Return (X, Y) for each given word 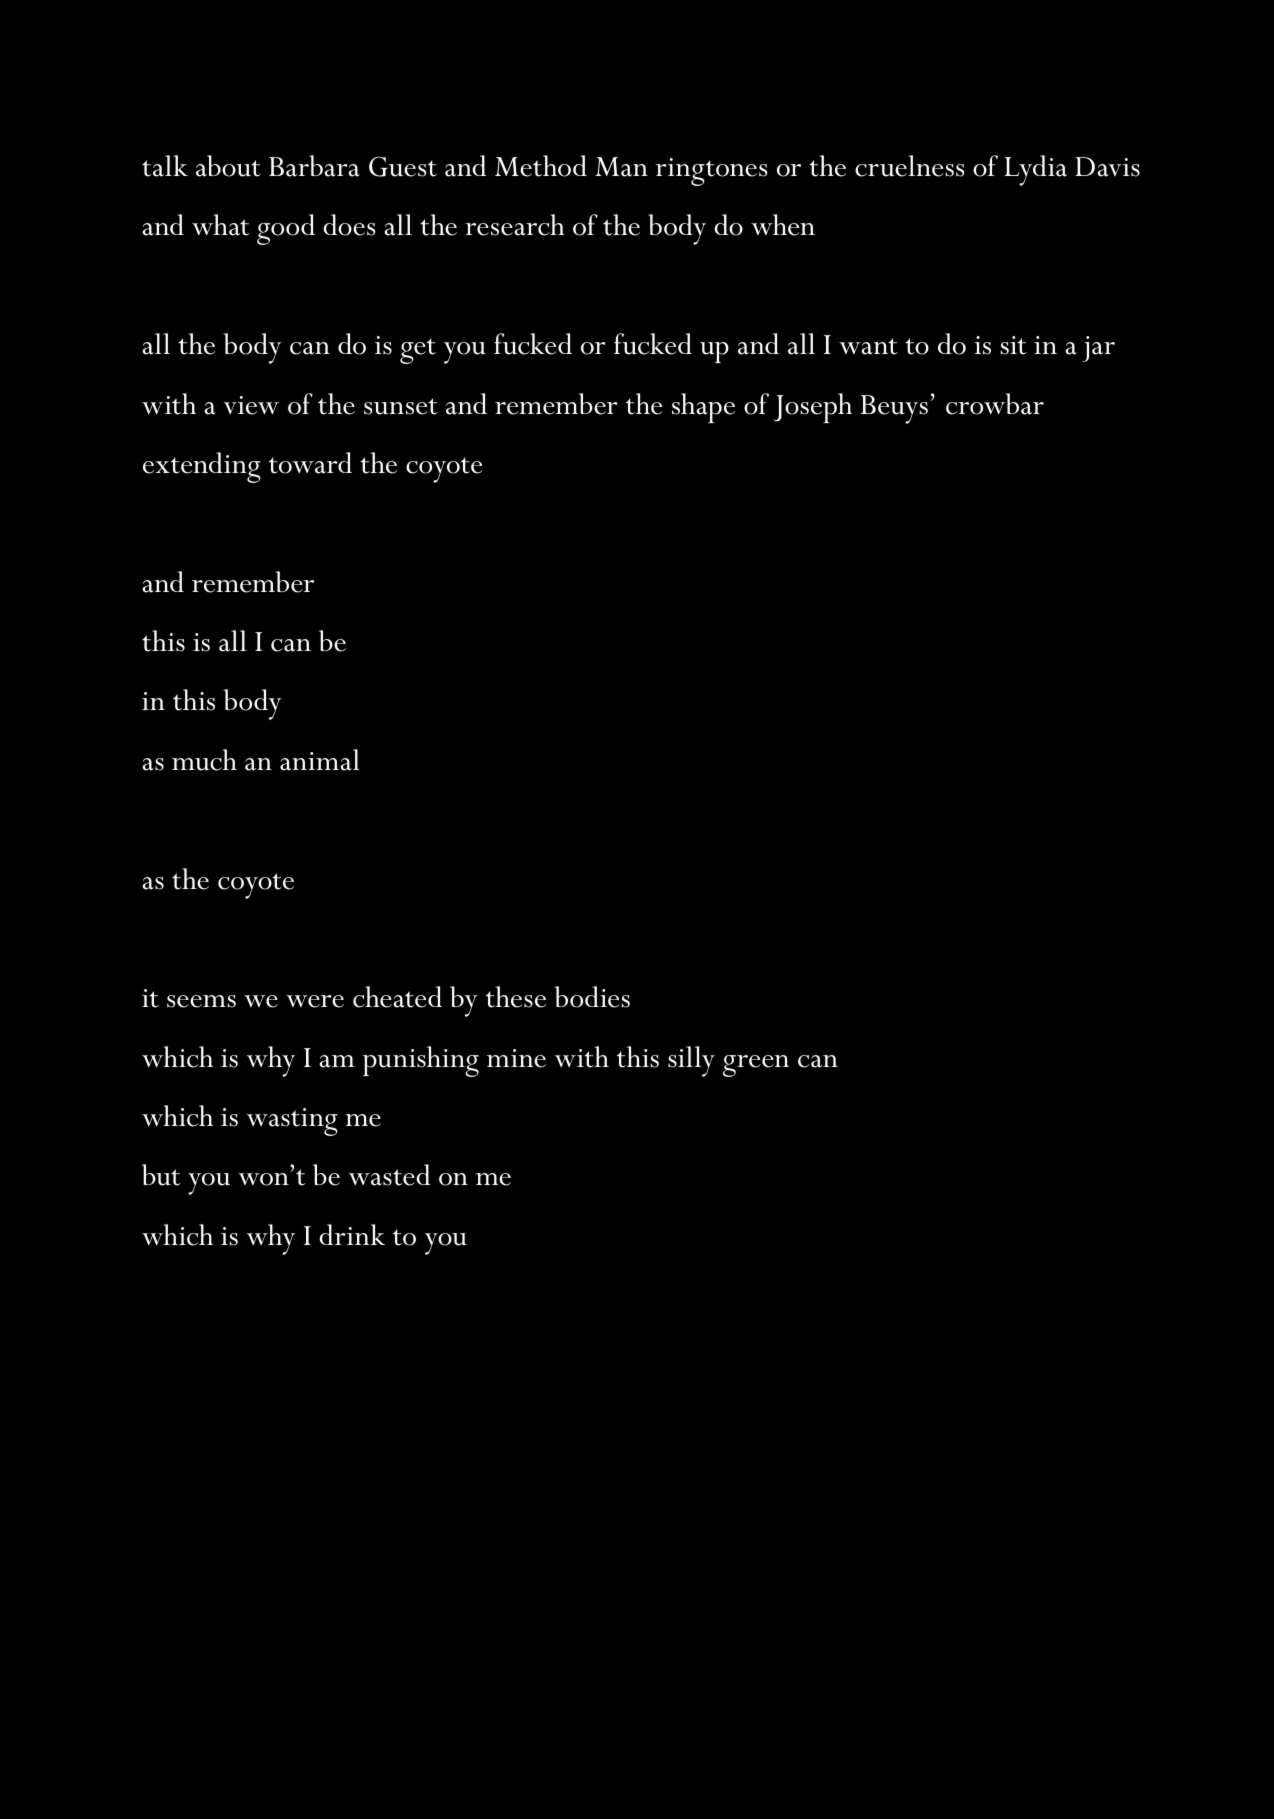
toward (310, 463)
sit (1013, 345)
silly (691, 1061)
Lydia (1035, 170)
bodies (592, 997)
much (204, 760)
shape (703, 408)
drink (352, 1234)
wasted (389, 1175)
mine (516, 1058)
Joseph (813, 408)
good (286, 229)
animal (320, 760)
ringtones (711, 172)
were (315, 1001)
